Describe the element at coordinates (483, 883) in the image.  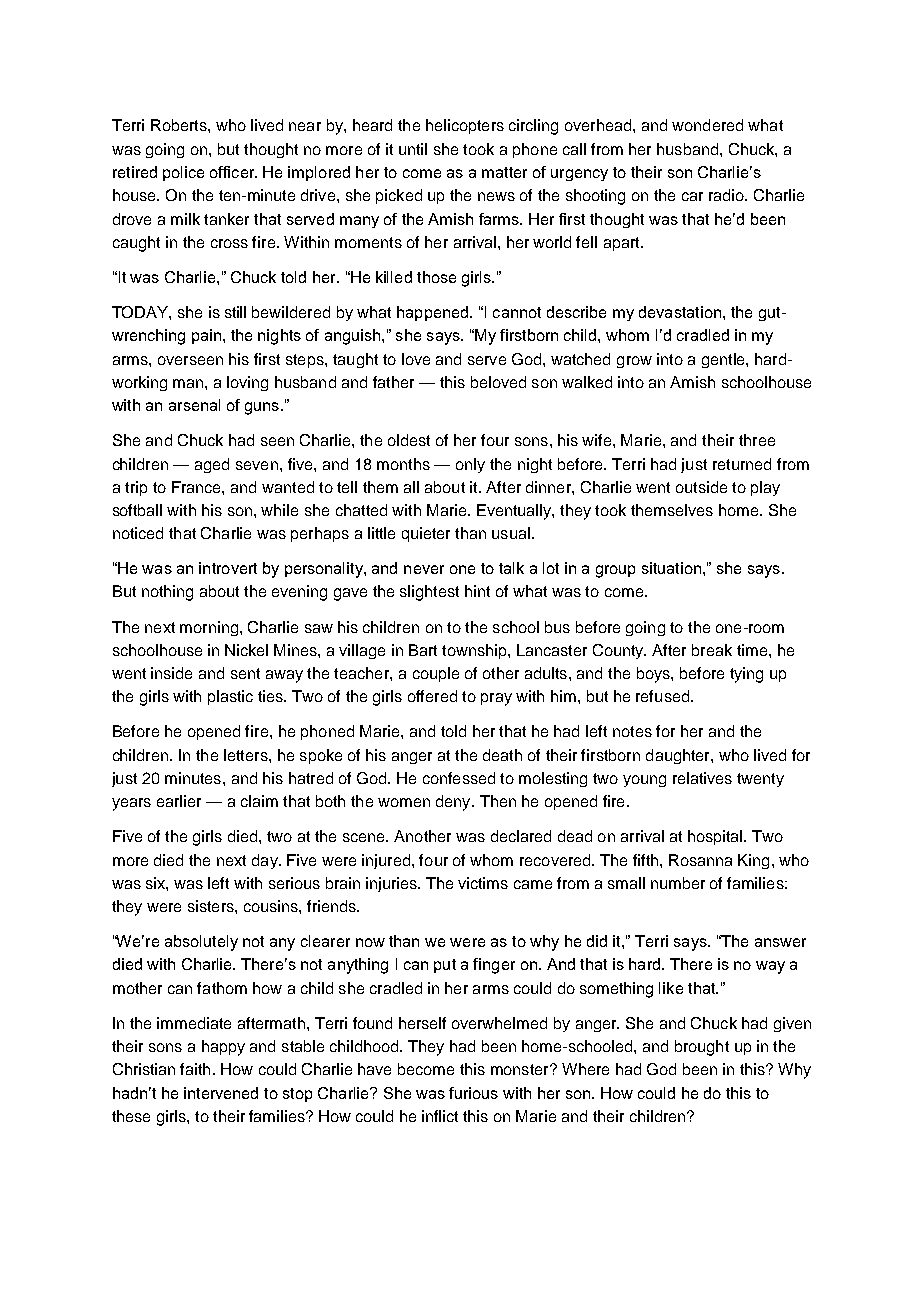
I see `victims` at that location.
